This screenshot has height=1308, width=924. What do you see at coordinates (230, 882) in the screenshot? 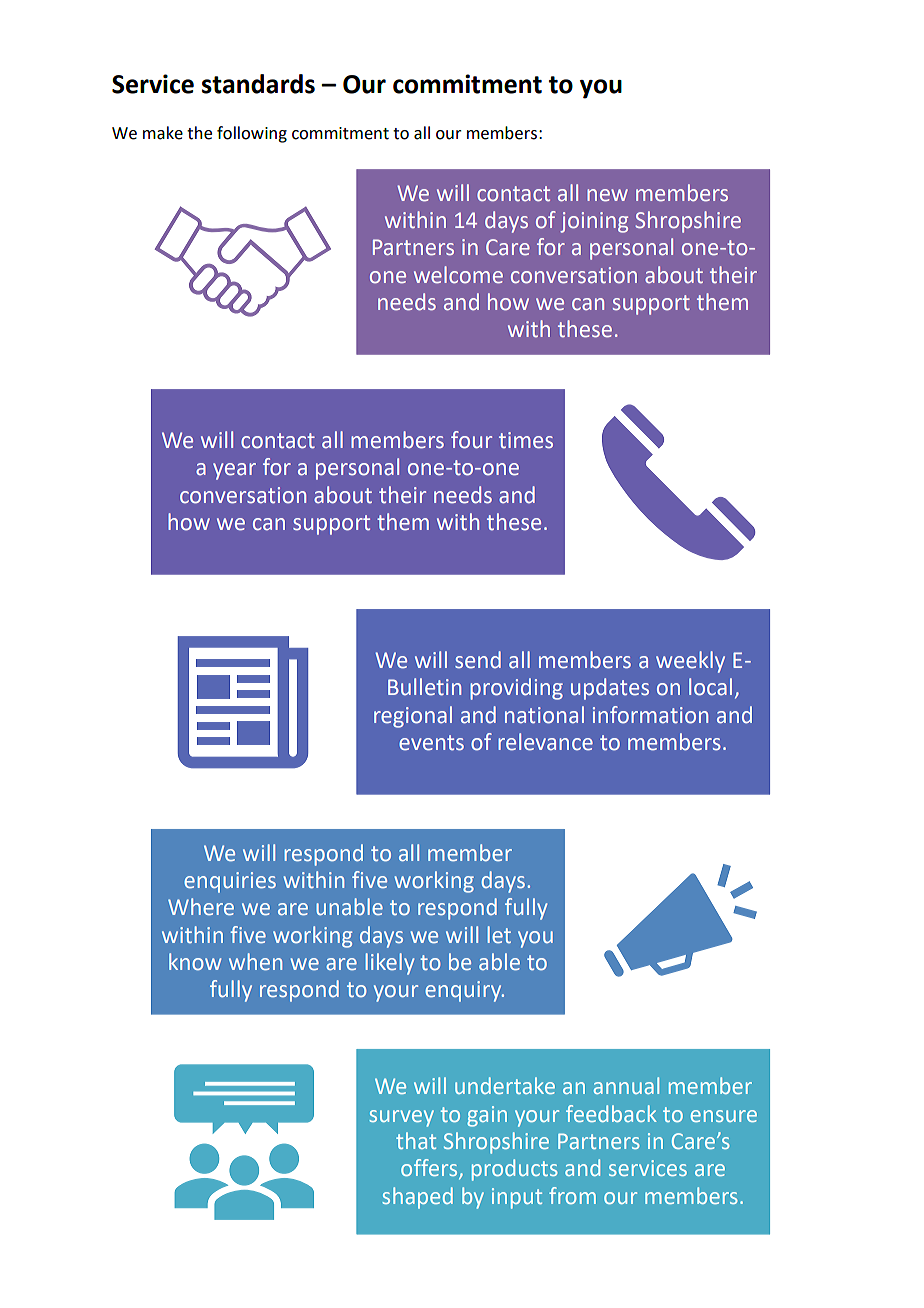
I see `enquiries` at bounding box center [230, 882].
